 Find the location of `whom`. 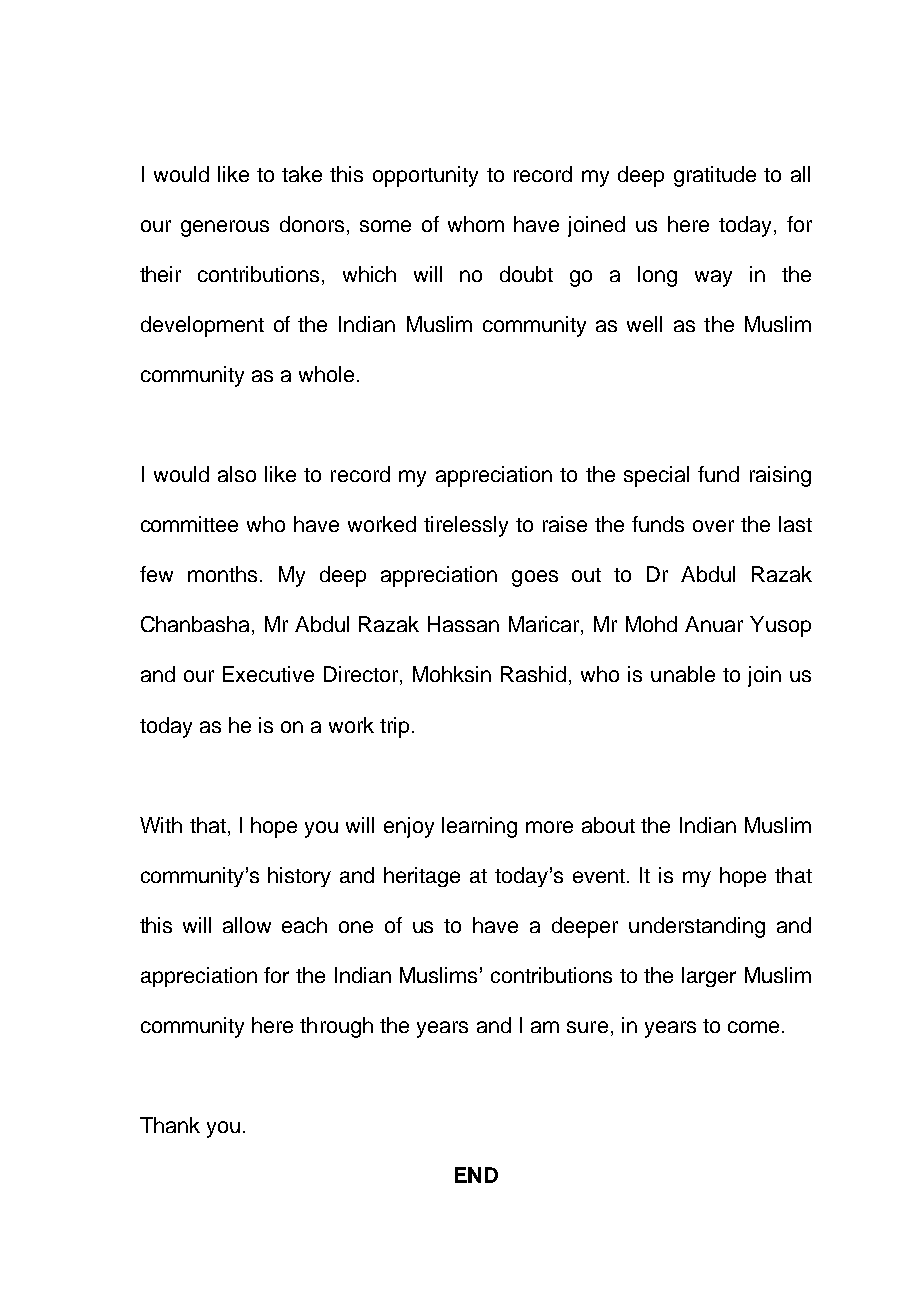

whom is located at coordinates (476, 224).
